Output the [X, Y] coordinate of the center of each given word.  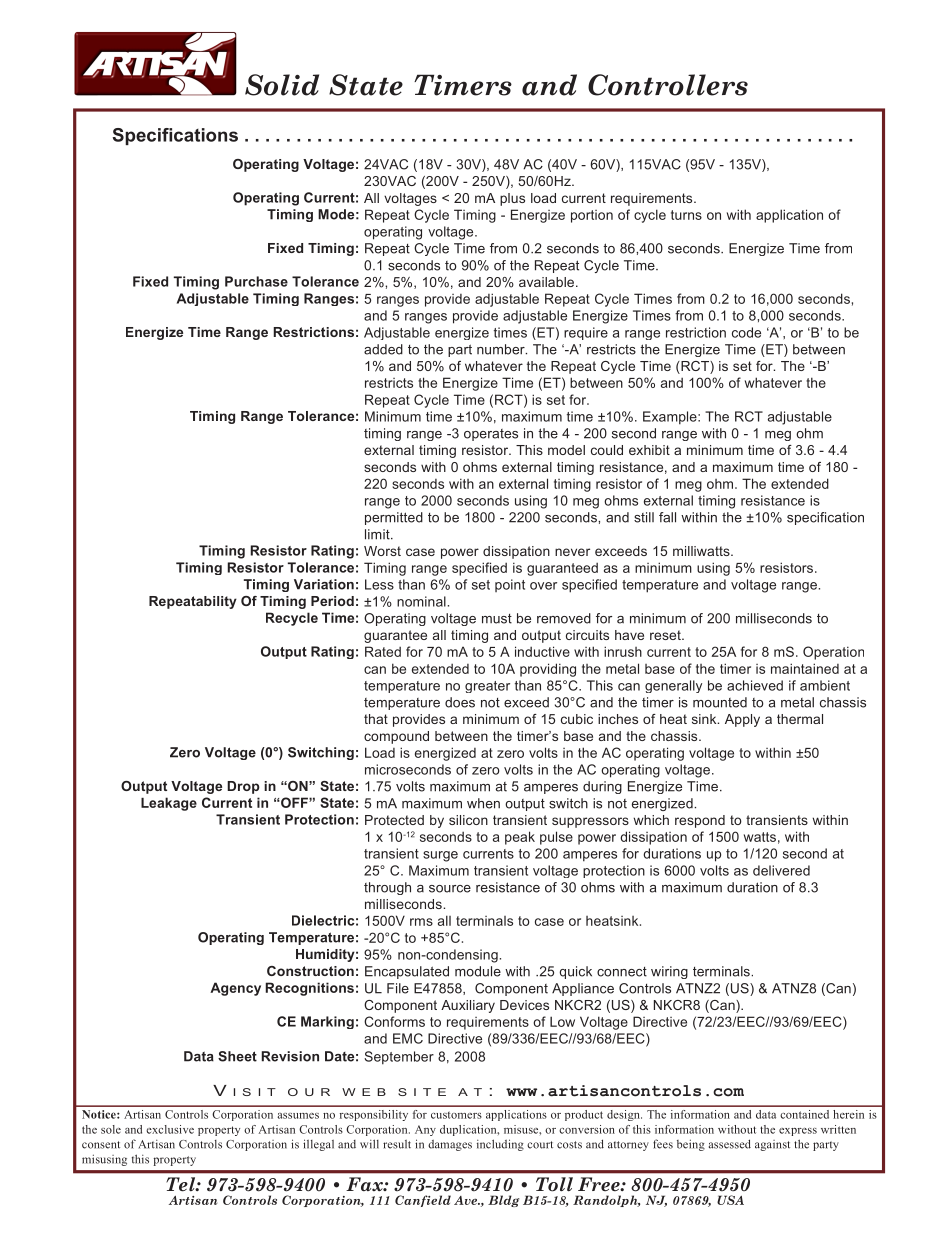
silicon [468, 820]
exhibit [649, 450]
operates [491, 435]
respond [700, 821]
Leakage [169, 804]
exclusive [170, 1129]
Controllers [668, 85]
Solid [282, 85]
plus [512, 199]
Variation [324, 584]
